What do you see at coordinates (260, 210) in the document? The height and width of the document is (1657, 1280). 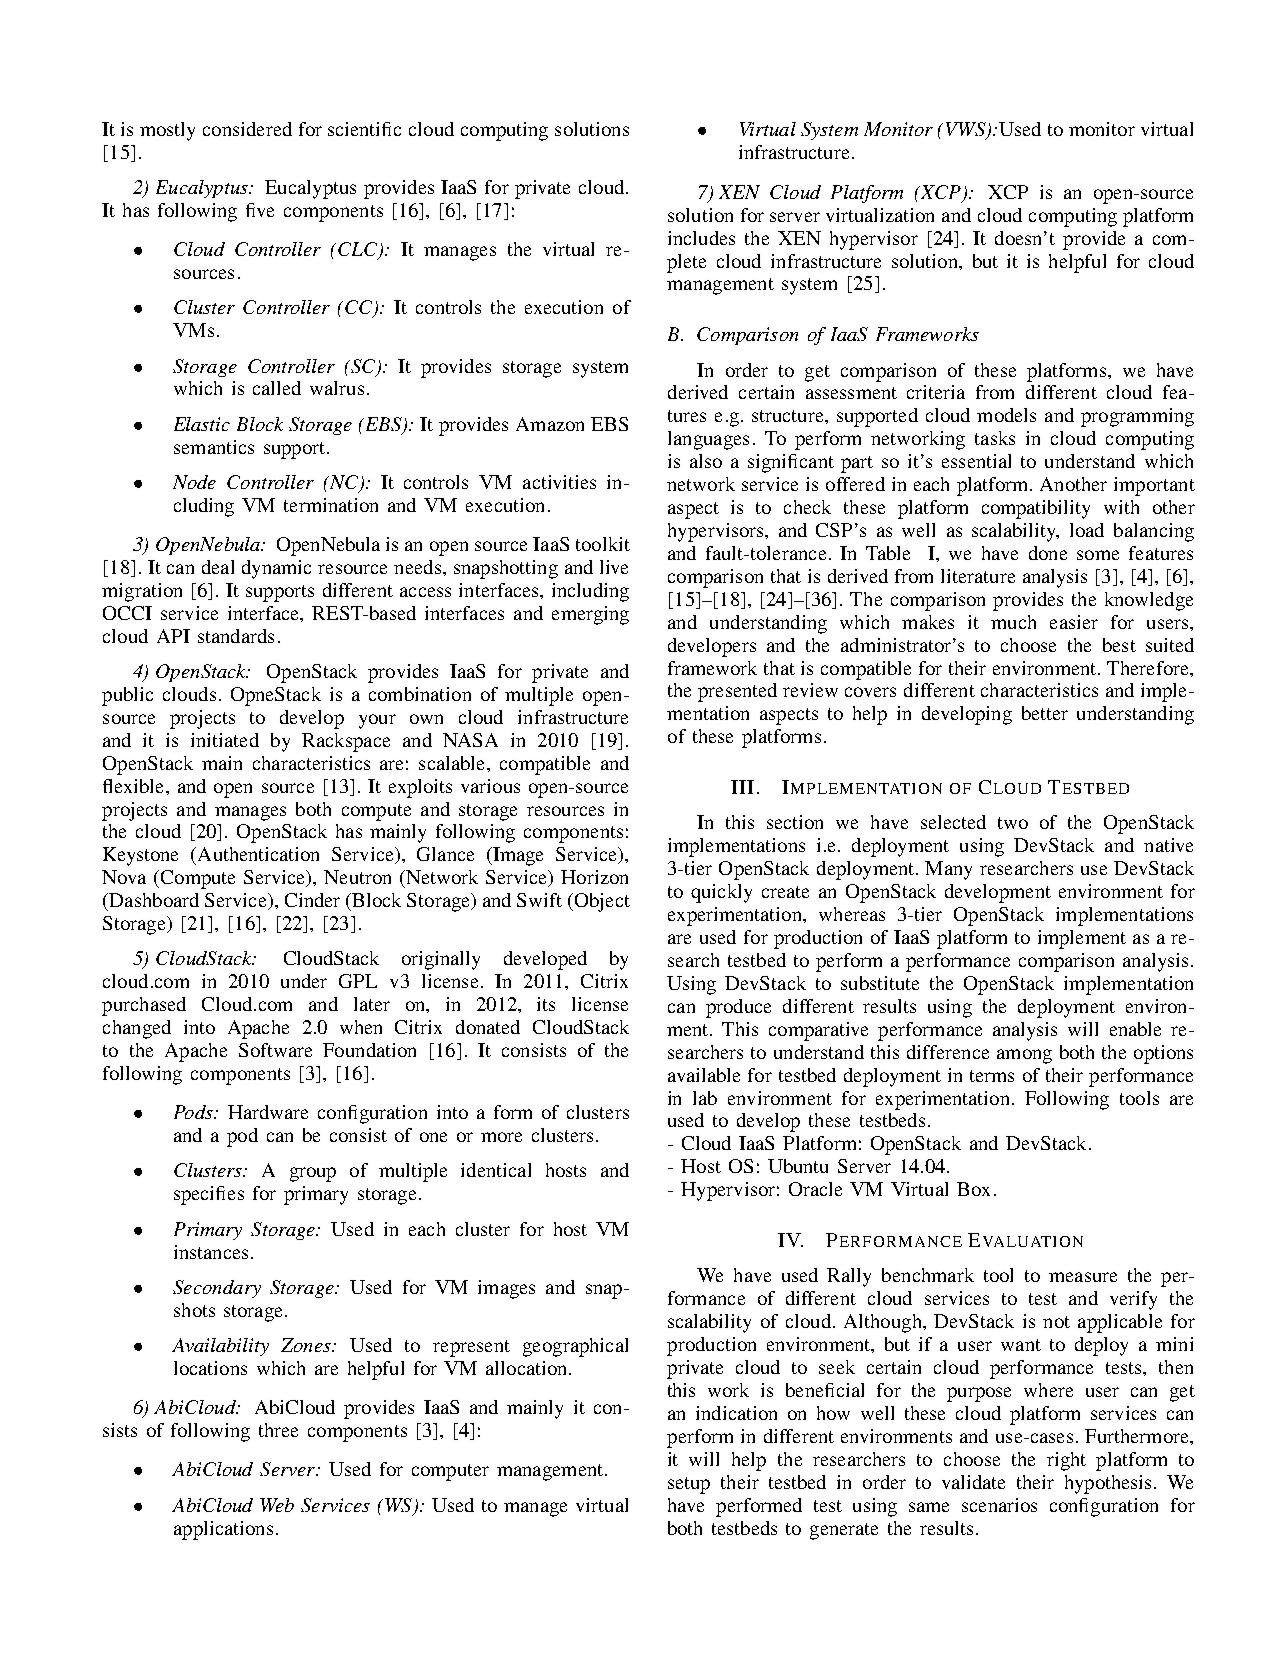 I see `five` at bounding box center [260, 210].
